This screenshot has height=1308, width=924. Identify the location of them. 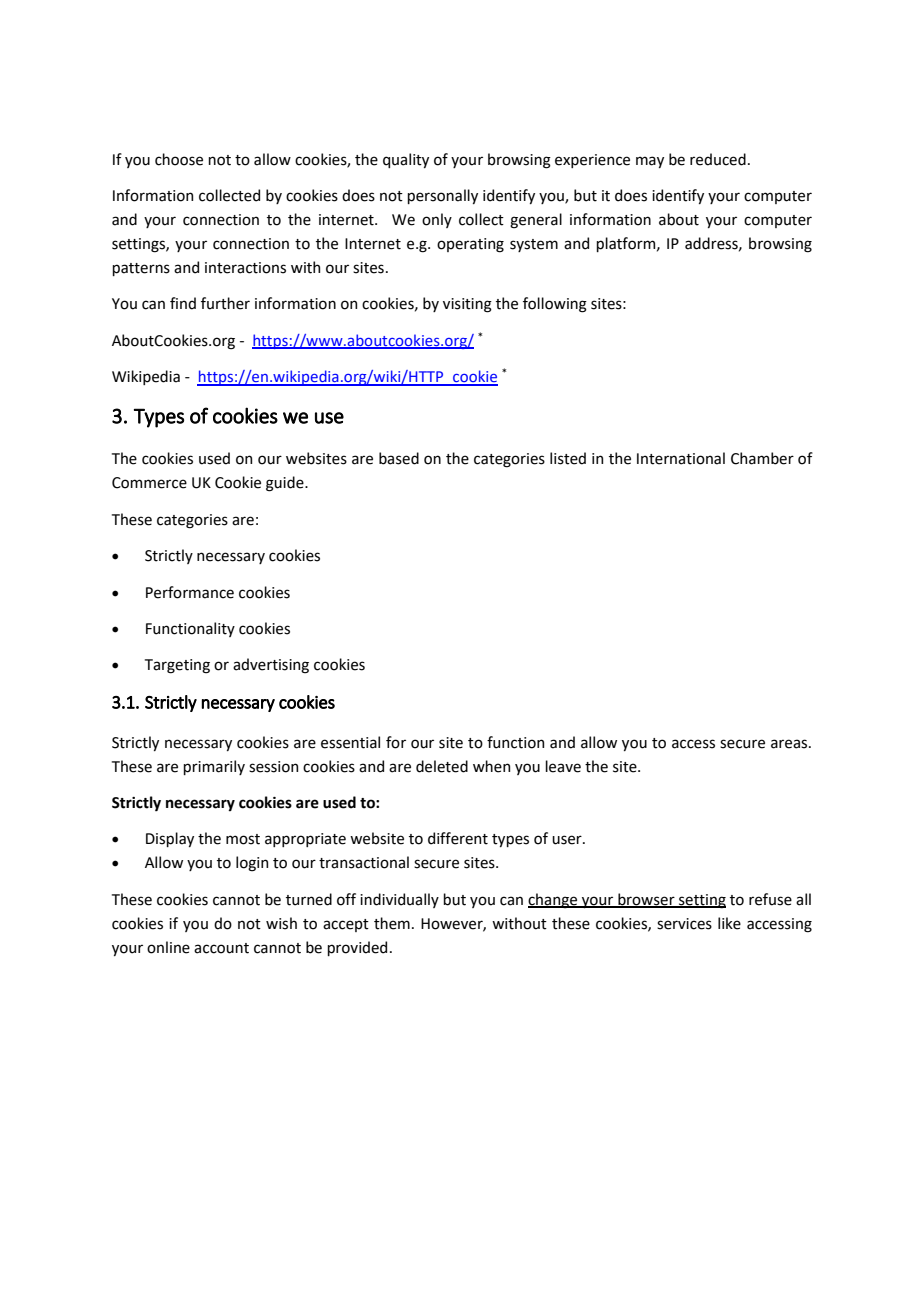
(392, 923).
